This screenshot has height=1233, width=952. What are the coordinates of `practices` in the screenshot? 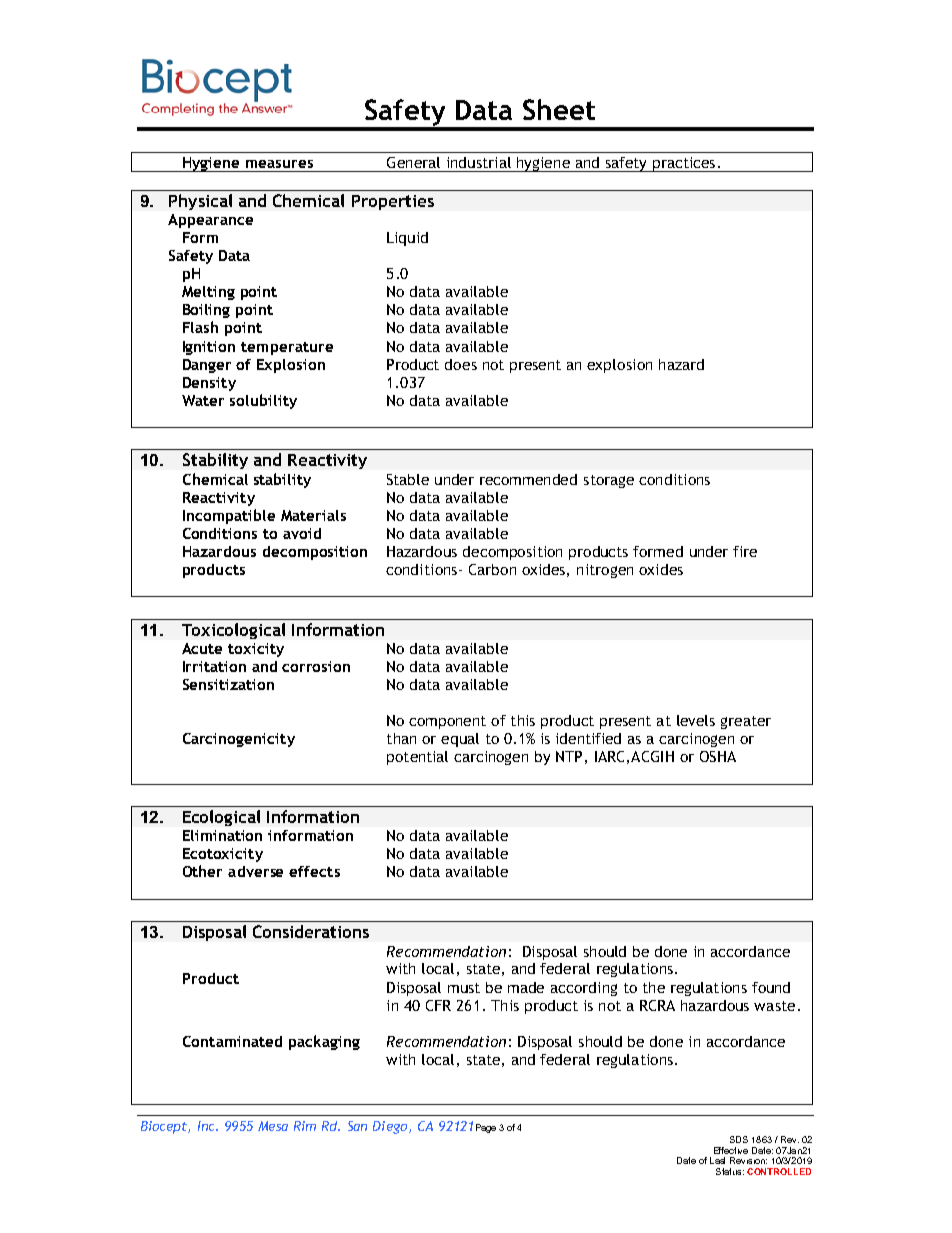 It's located at (684, 164).
